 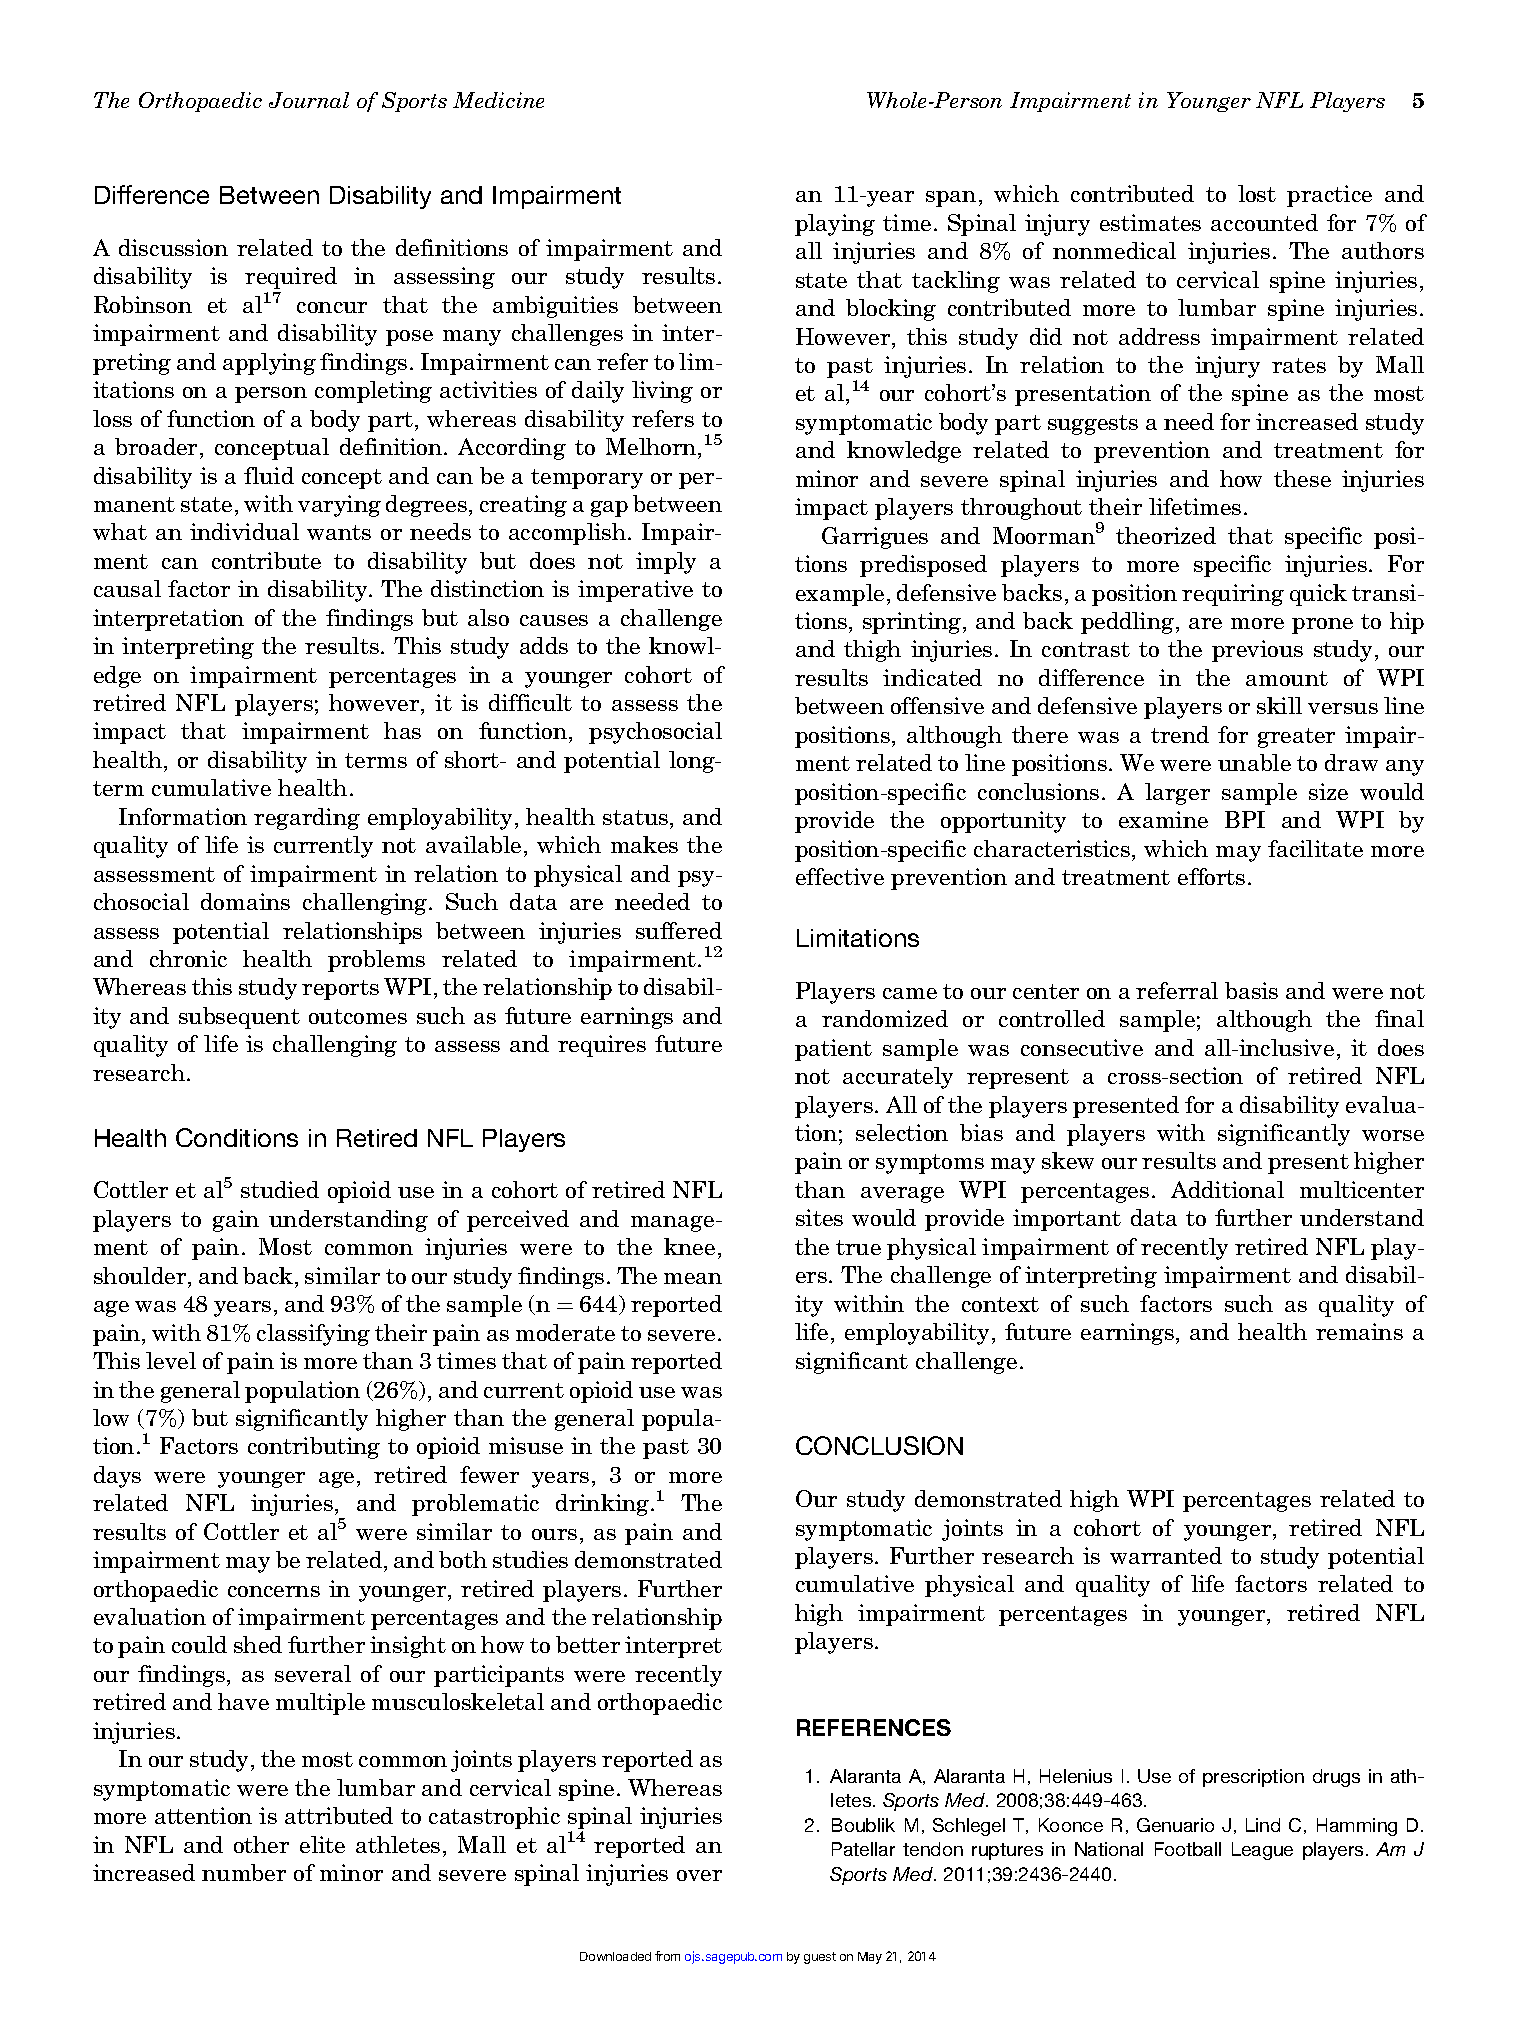 What do you see at coordinates (693, 1278) in the screenshot?
I see `mean` at bounding box center [693, 1278].
